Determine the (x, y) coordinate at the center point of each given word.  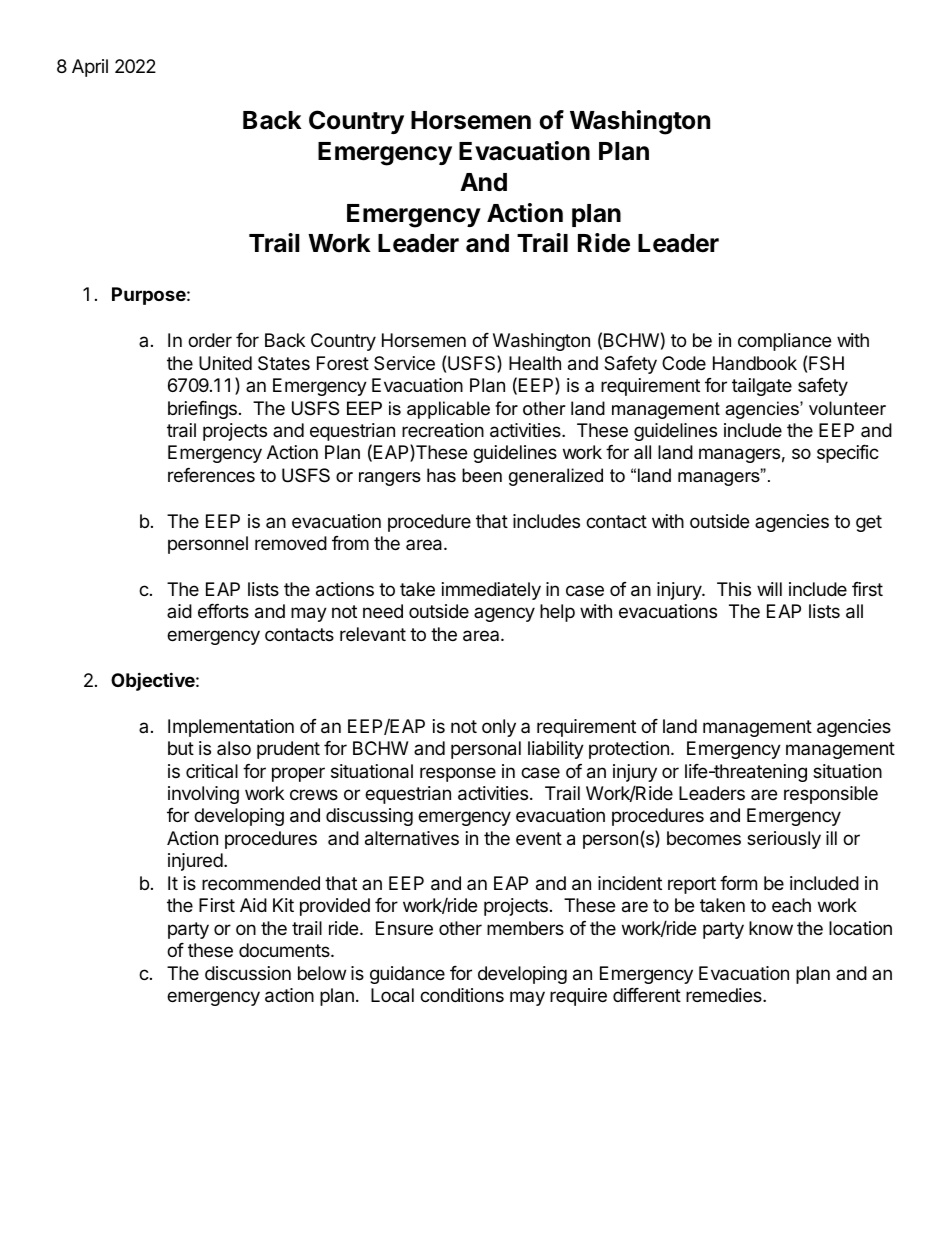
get (869, 523)
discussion (248, 973)
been (482, 475)
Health (535, 363)
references (211, 475)
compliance (784, 342)
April (90, 68)
